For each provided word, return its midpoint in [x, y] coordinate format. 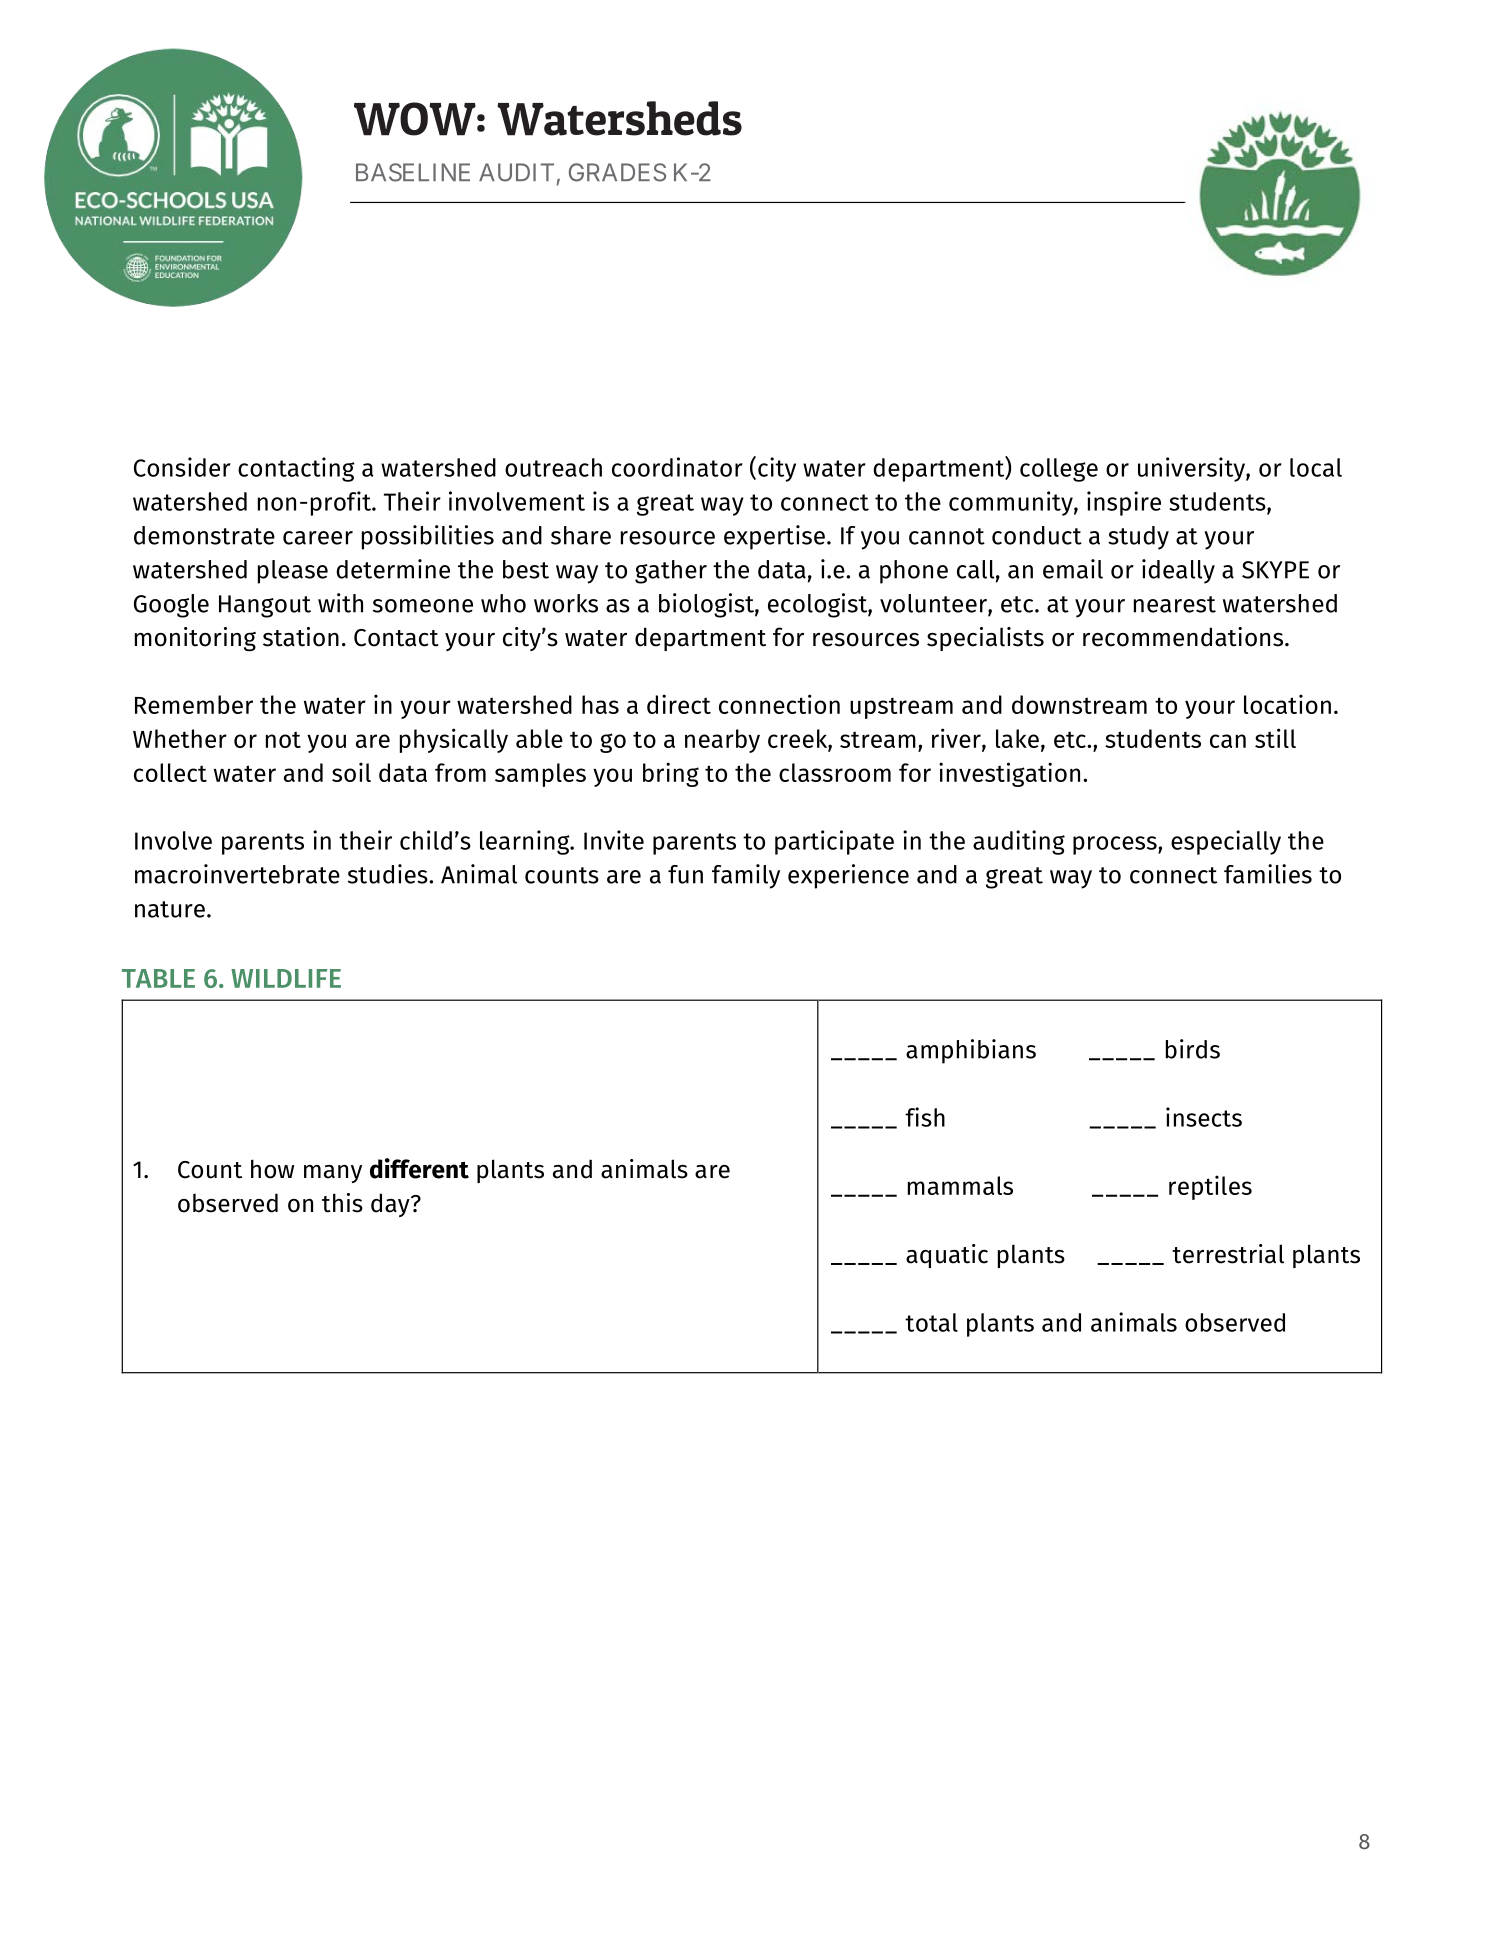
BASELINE [413, 172]
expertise [774, 537]
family [746, 876]
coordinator [677, 467]
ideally [1178, 571]
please [293, 572]
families [1268, 874]
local [1316, 467]
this [342, 1203]
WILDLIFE [286, 978]
